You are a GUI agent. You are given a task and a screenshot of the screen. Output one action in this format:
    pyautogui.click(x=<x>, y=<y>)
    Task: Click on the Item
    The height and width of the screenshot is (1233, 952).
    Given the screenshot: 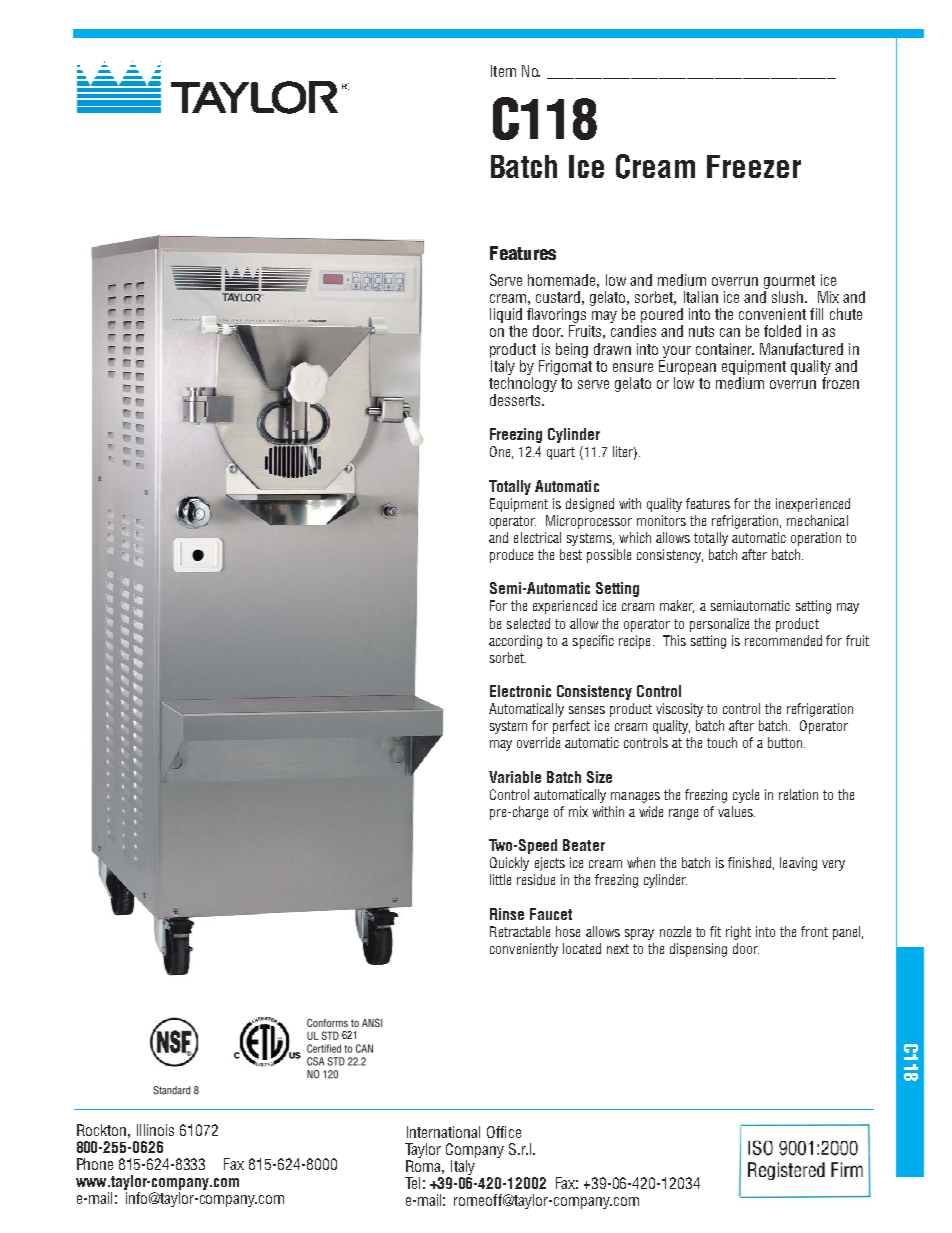 What is the action you would take?
    pyautogui.click(x=503, y=71)
